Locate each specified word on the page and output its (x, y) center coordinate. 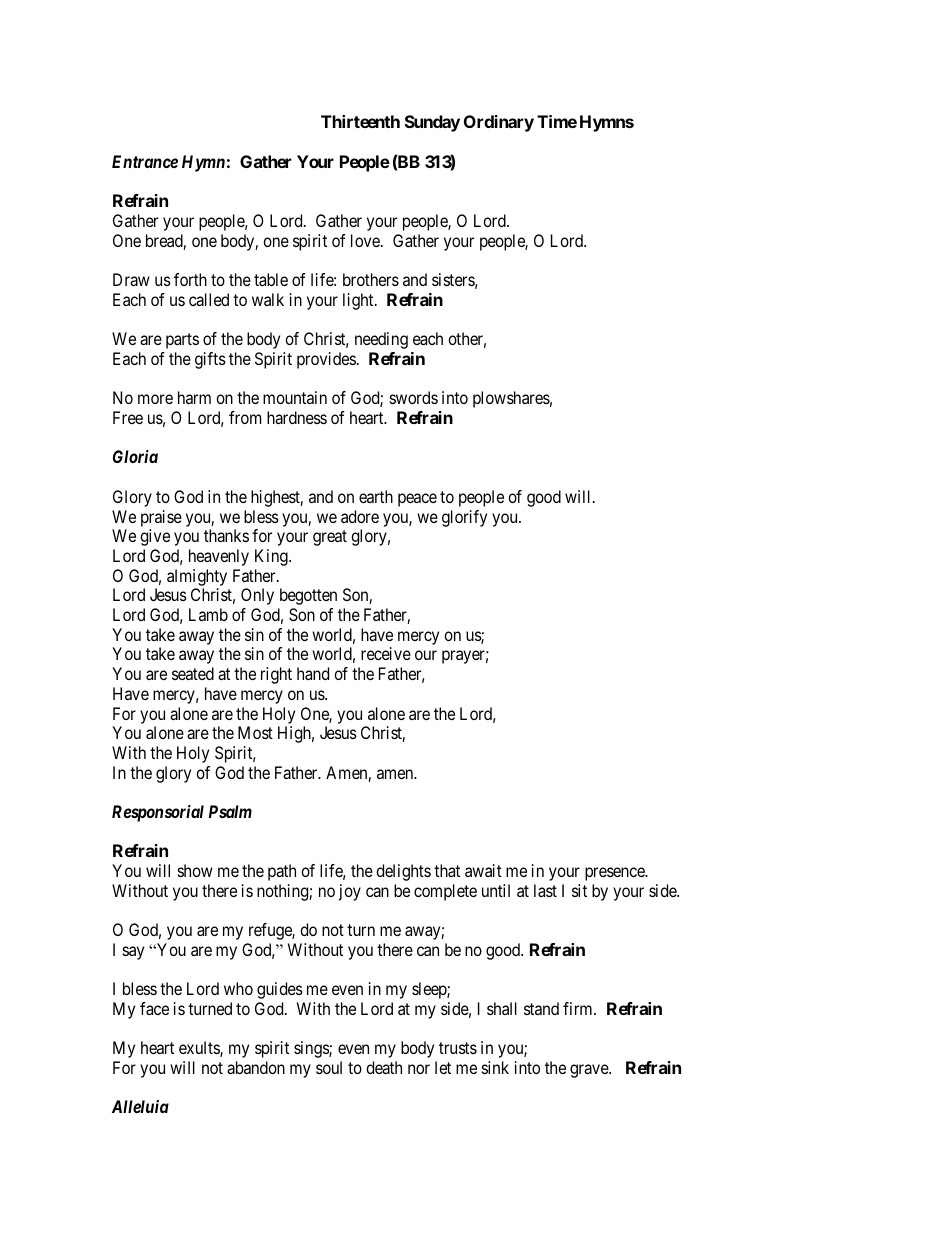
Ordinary (499, 123)
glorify (464, 518)
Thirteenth (360, 121)
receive (386, 653)
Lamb (208, 614)
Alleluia (140, 1106)
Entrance (145, 161)
